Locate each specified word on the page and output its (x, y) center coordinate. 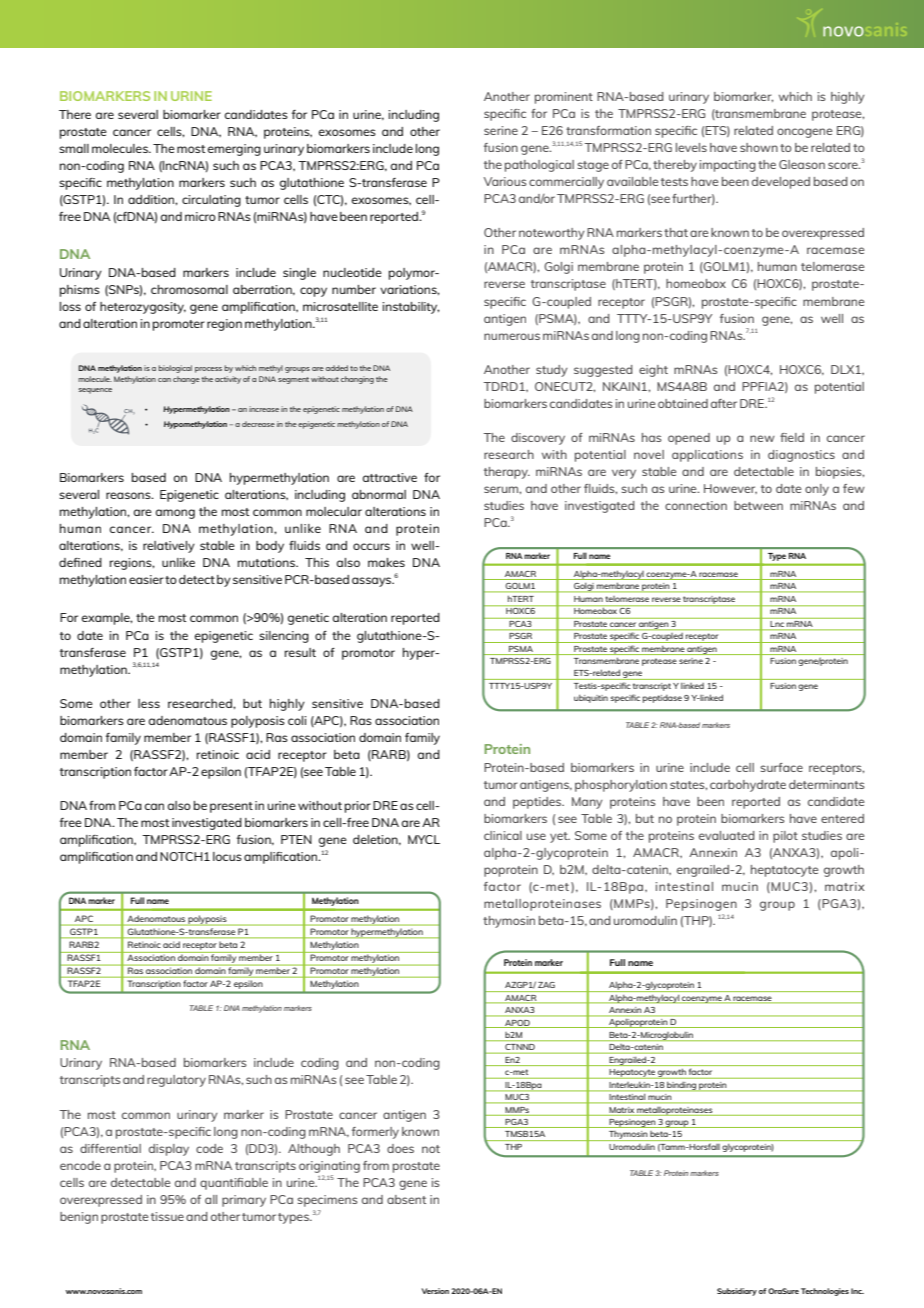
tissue (167, 1216)
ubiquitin (591, 698)
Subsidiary (737, 1292)
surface (781, 767)
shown (759, 147)
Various (505, 181)
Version (435, 1291)
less (149, 703)
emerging (234, 150)
